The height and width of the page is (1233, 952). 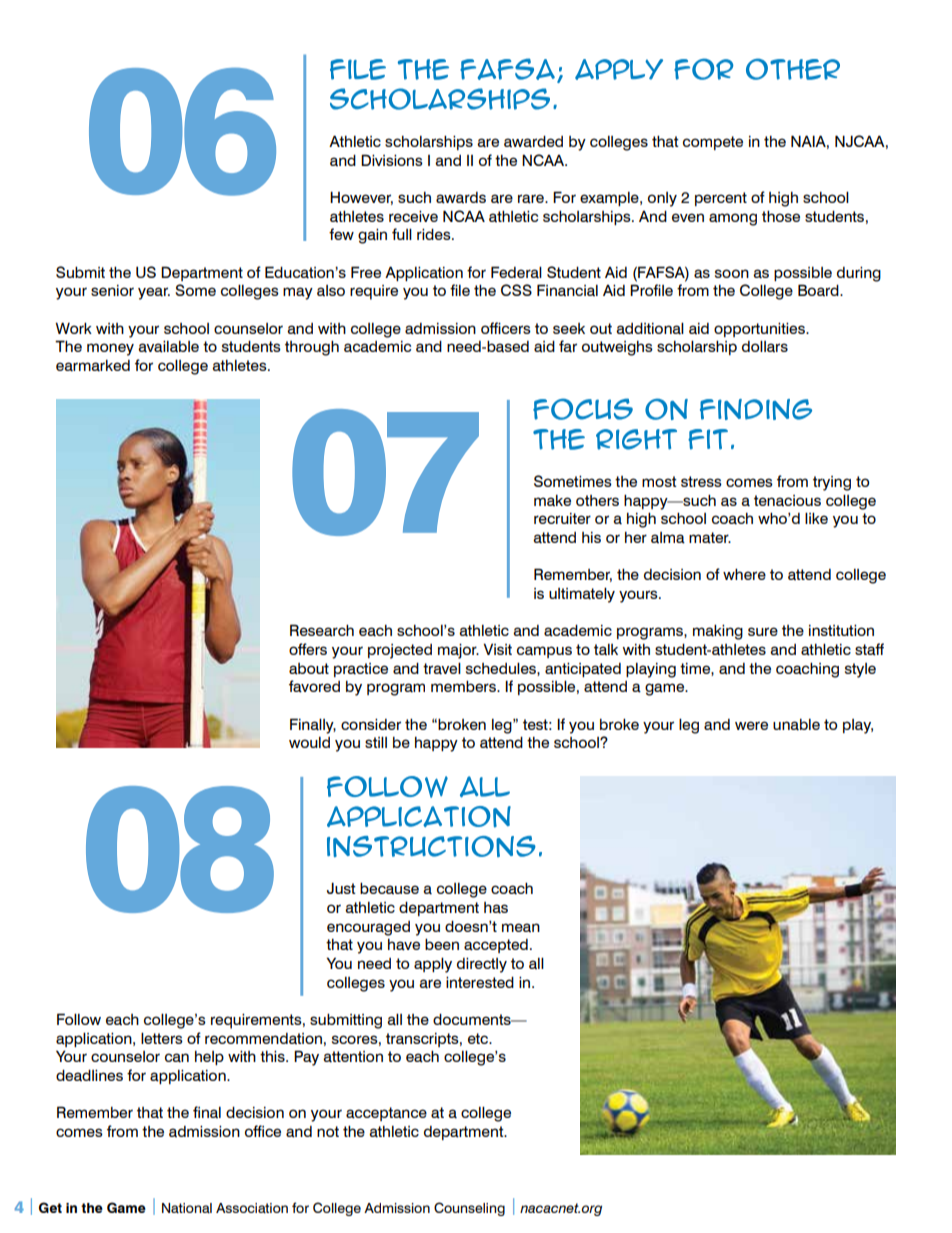 What do you see at coordinates (721, 199) in the page?
I see `percent` at bounding box center [721, 199].
